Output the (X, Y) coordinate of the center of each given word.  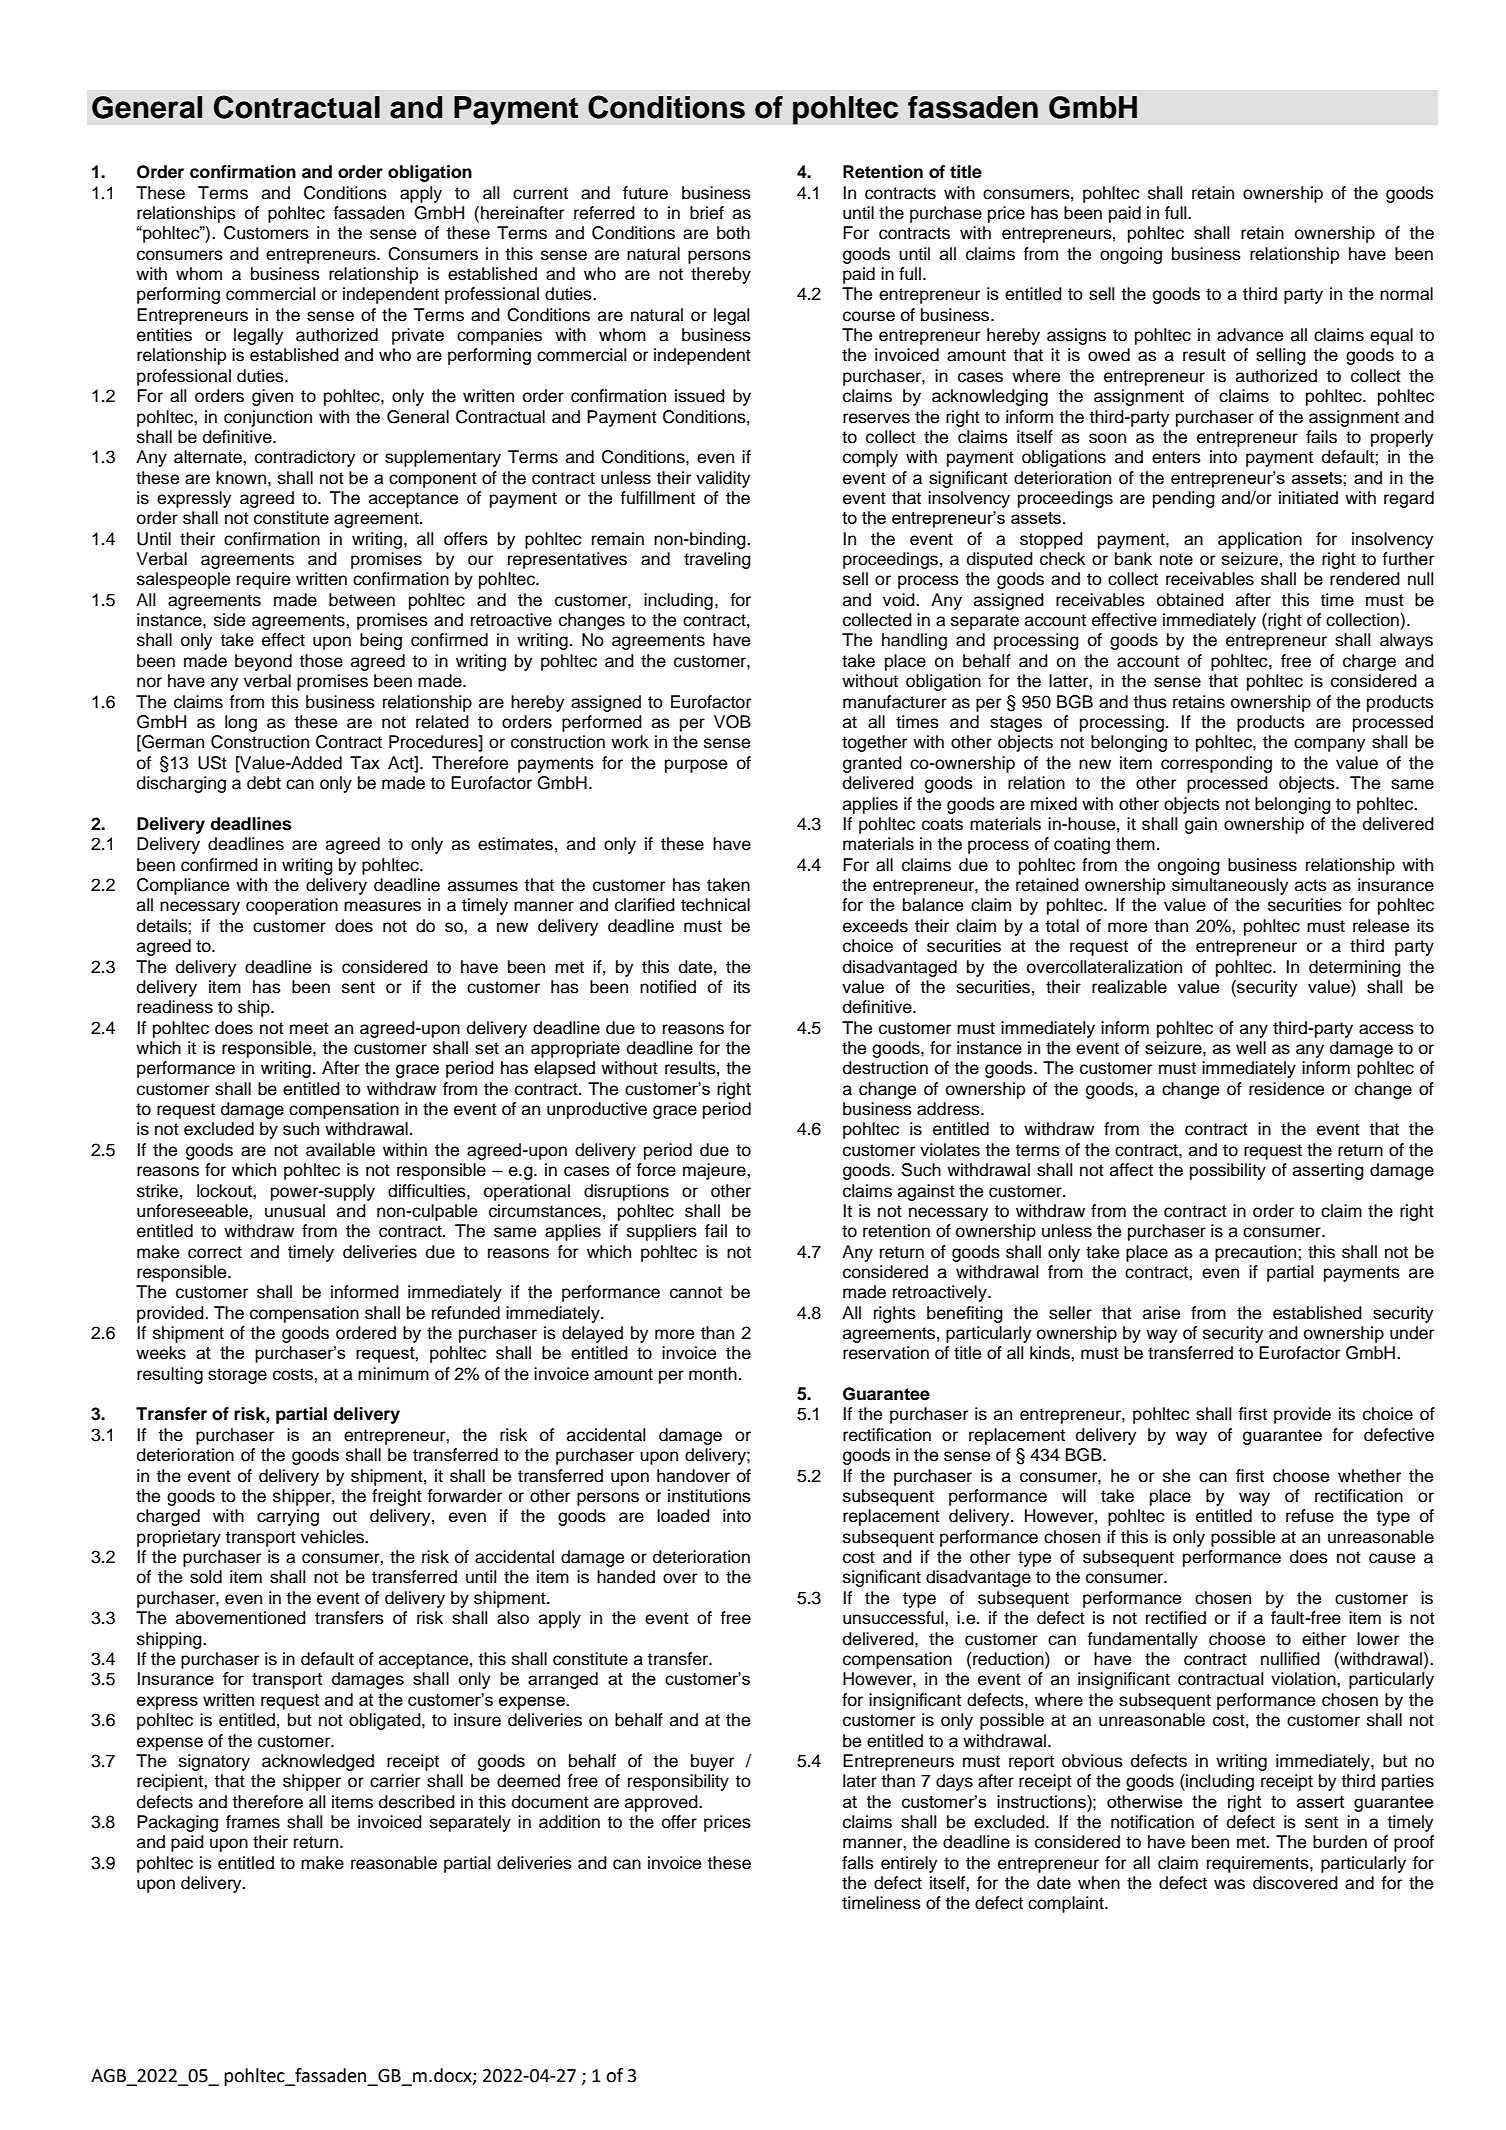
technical (715, 905)
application (1260, 540)
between (362, 600)
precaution (1257, 1253)
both (733, 233)
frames (253, 1822)
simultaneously (1230, 886)
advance (1250, 335)
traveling (717, 560)
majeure (715, 1171)
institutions (709, 1496)
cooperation (292, 906)
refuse (1310, 1516)
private (418, 336)
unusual (295, 1211)
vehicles (333, 1537)
